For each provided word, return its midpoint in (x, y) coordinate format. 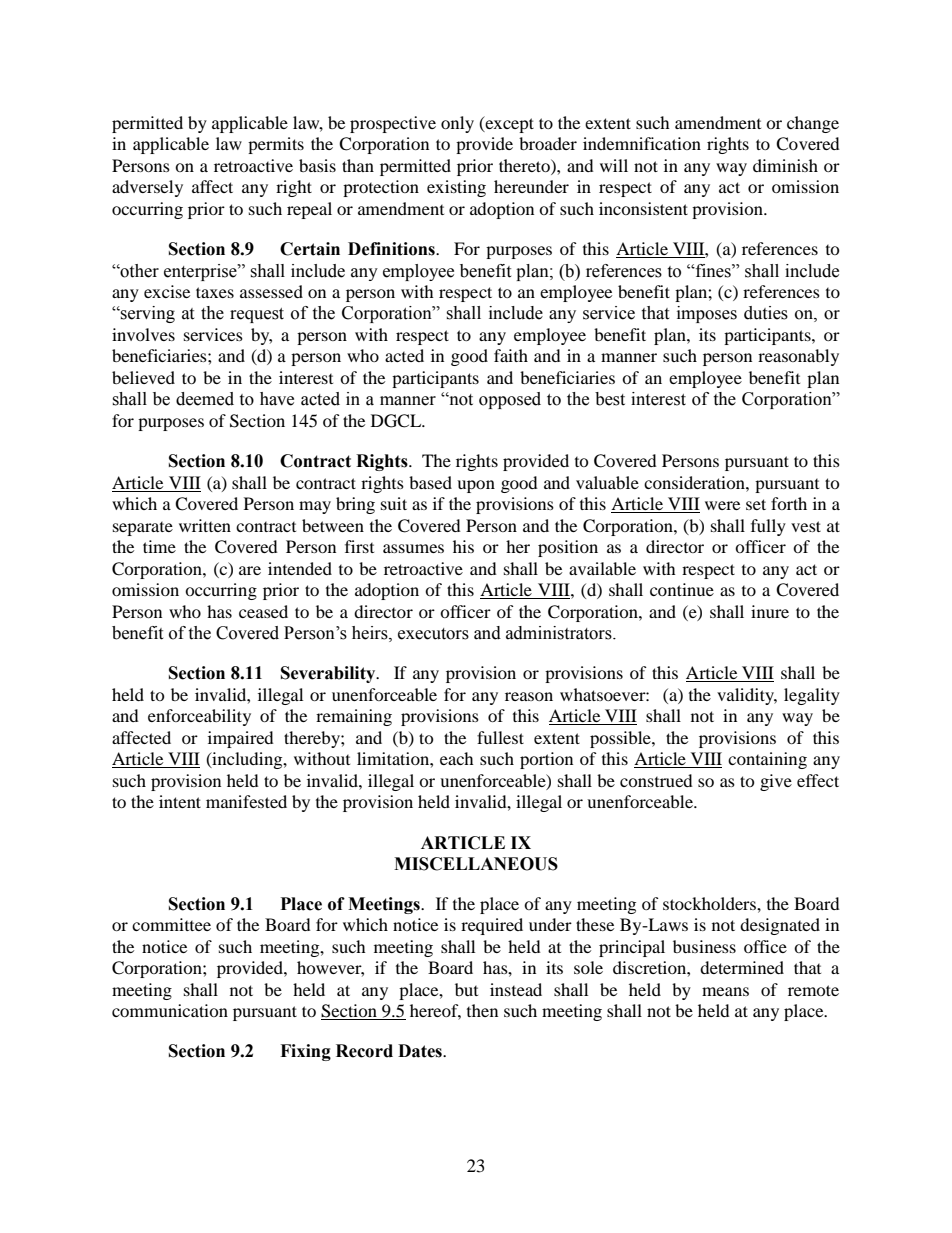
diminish (785, 165)
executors (433, 634)
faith (511, 355)
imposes (707, 314)
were (722, 505)
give (776, 782)
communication (170, 1010)
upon (476, 486)
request (257, 315)
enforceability (199, 717)
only (457, 124)
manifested (246, 801)
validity (747, 696)
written (205, 525)
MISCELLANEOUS (476, 864)
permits (276, 145)
